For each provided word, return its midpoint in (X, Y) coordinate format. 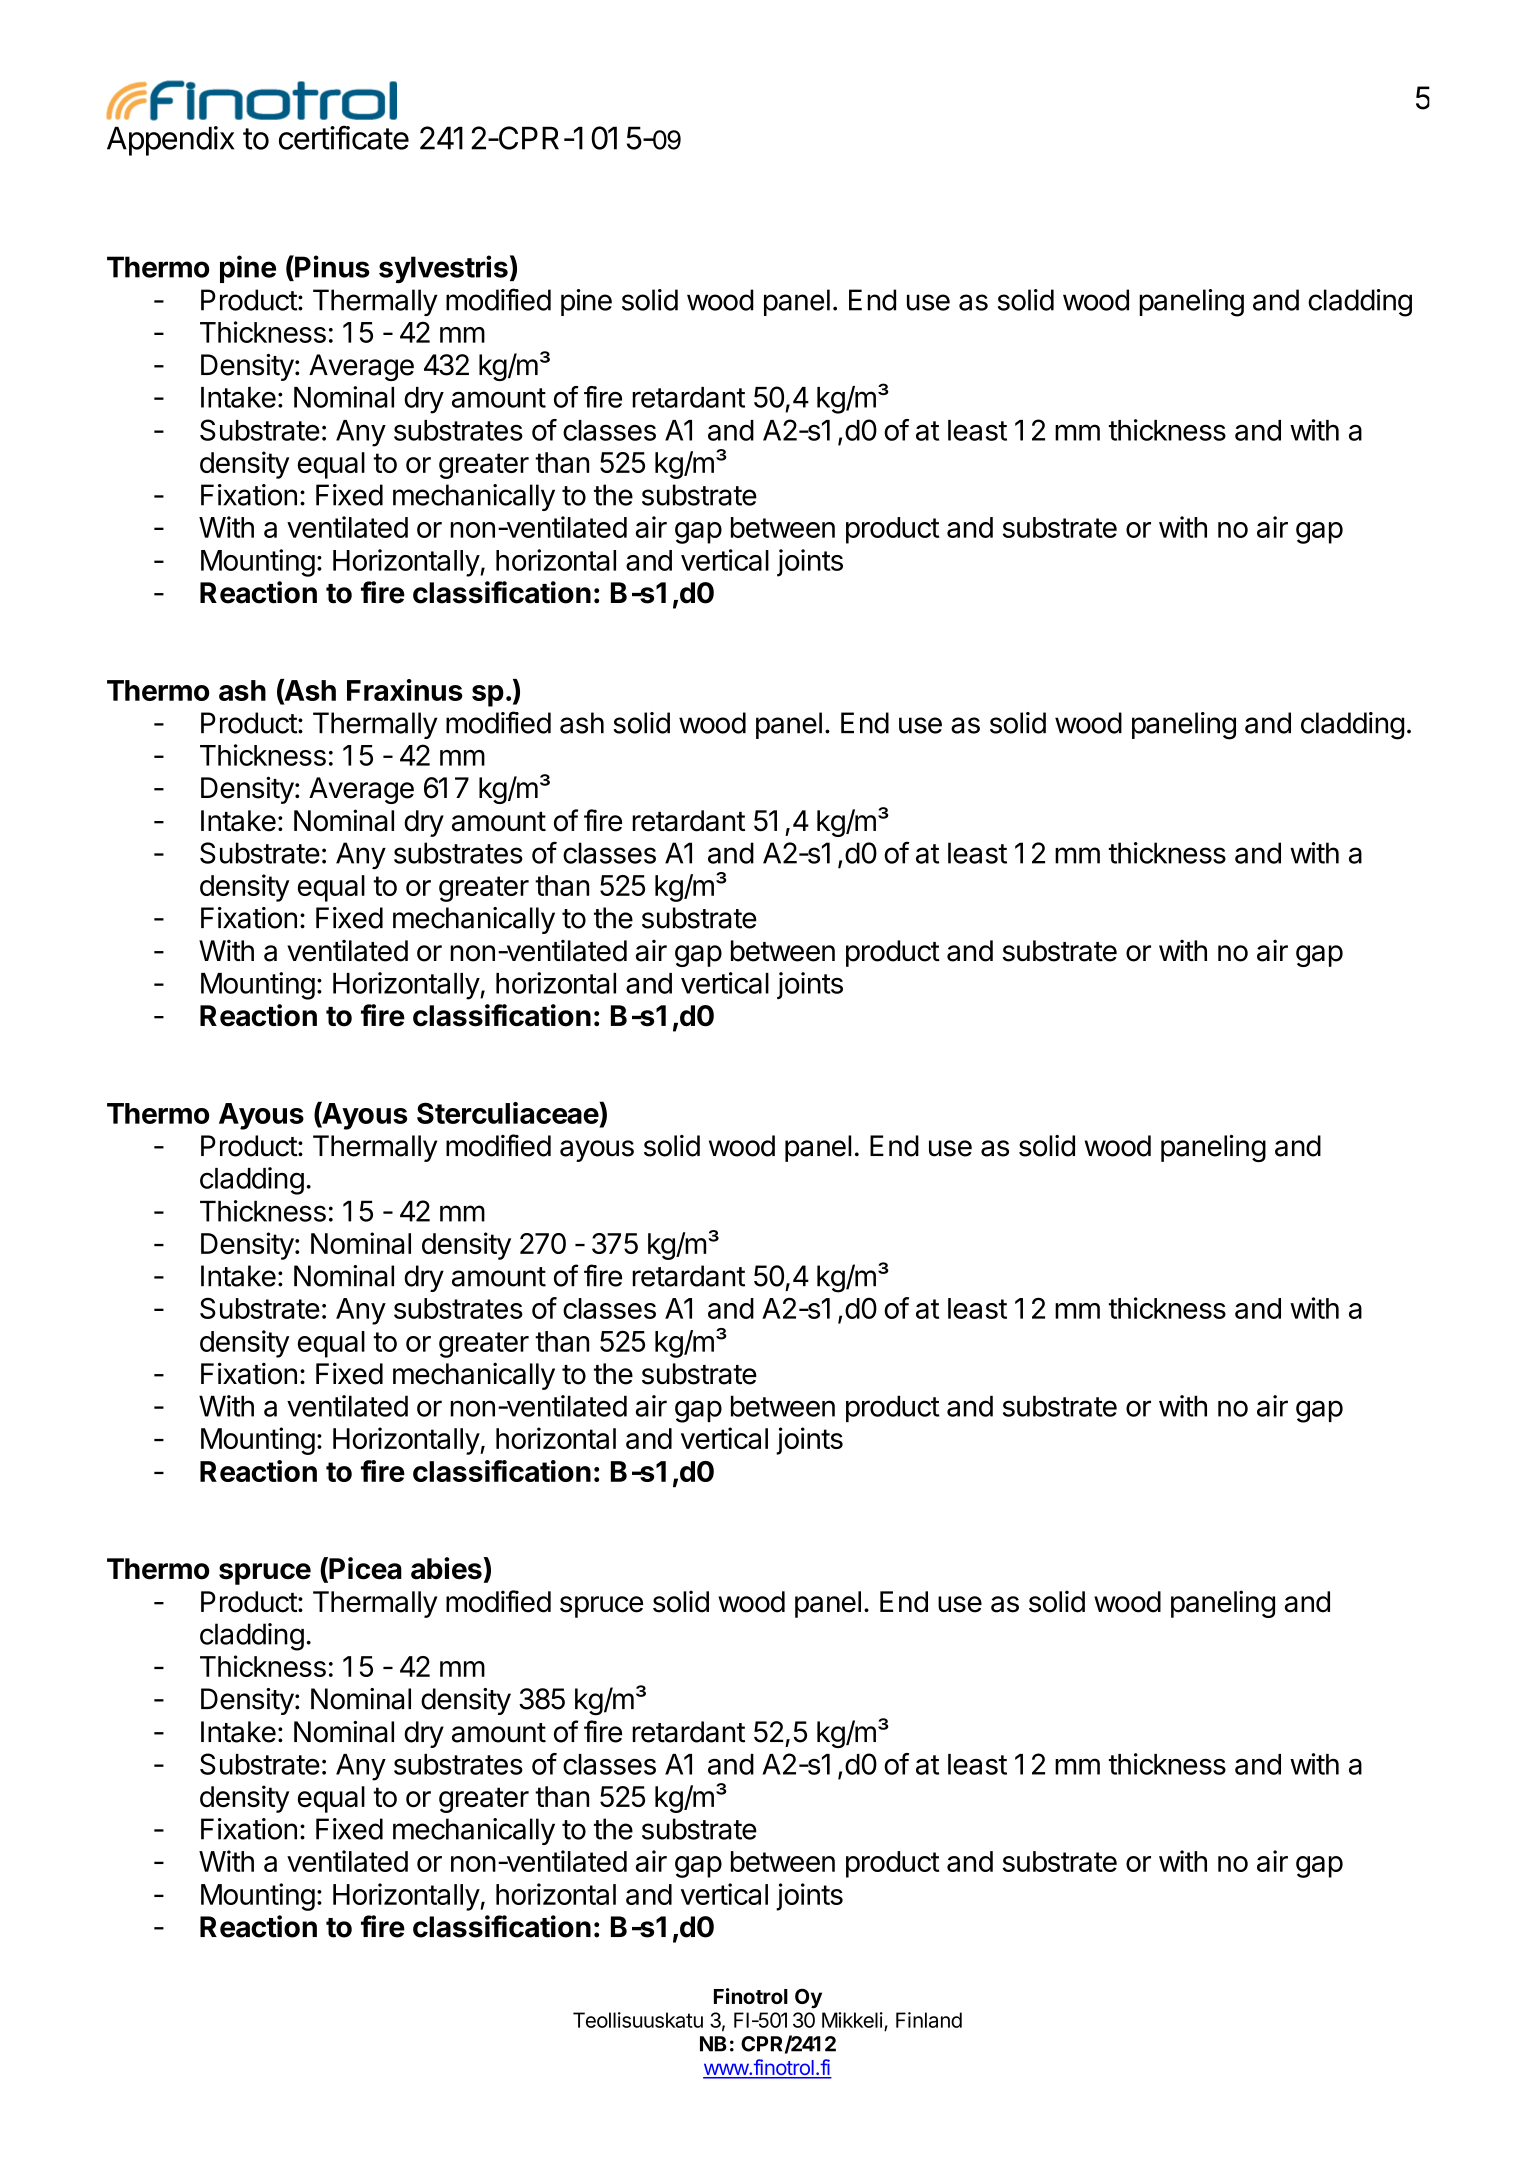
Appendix (170, 141)
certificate (344, 137)
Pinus (331, 266)
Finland (929, 2020)
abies (446, 1568)
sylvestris (443, 269)
